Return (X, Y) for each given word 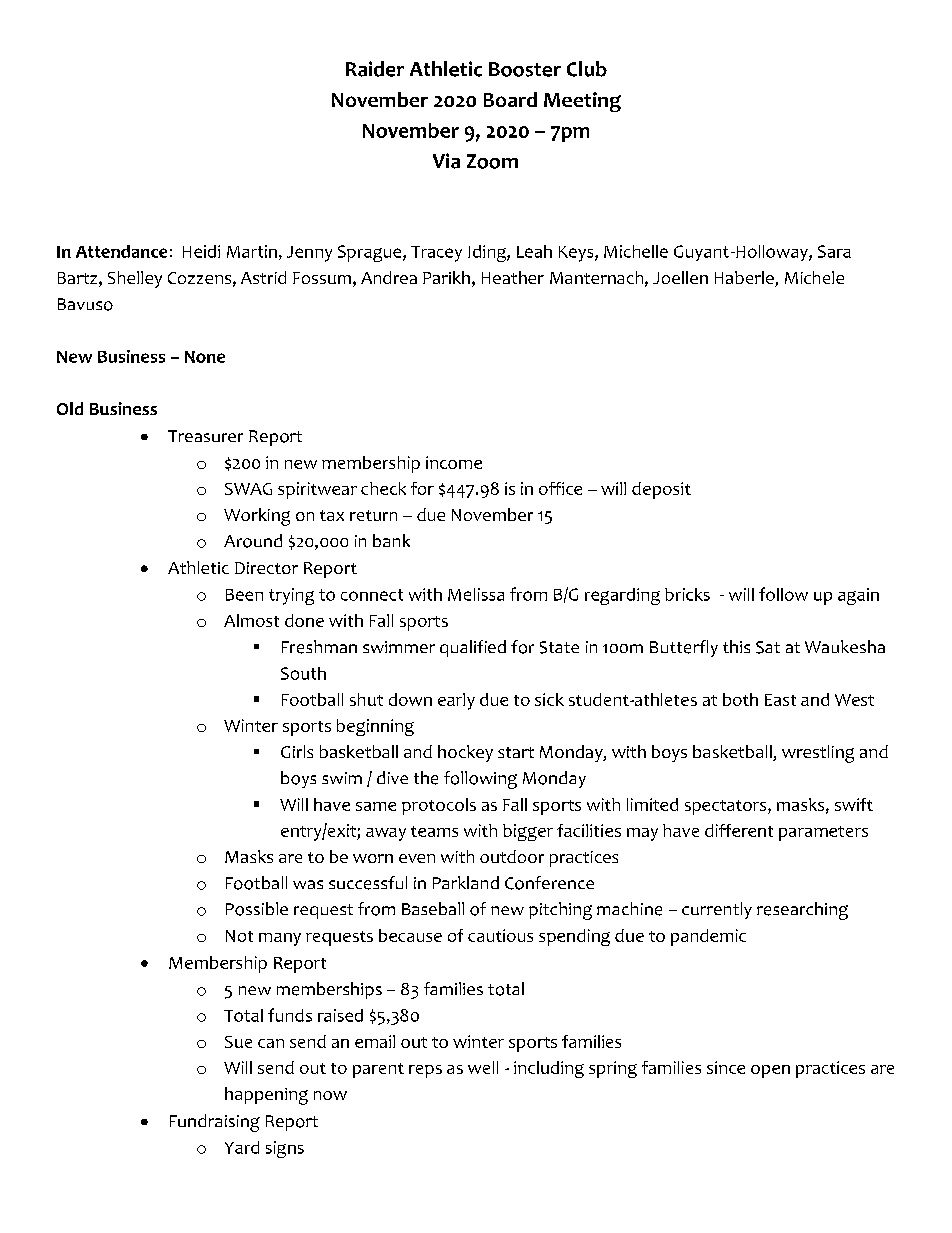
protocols (439, 806)
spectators (727, 807)
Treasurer (205, 436)
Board (510, 99)
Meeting (582, 102)
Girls (297, 751)
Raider (375, 69)
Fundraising (215, 1123)
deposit (661, 490)
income (454, 462)
